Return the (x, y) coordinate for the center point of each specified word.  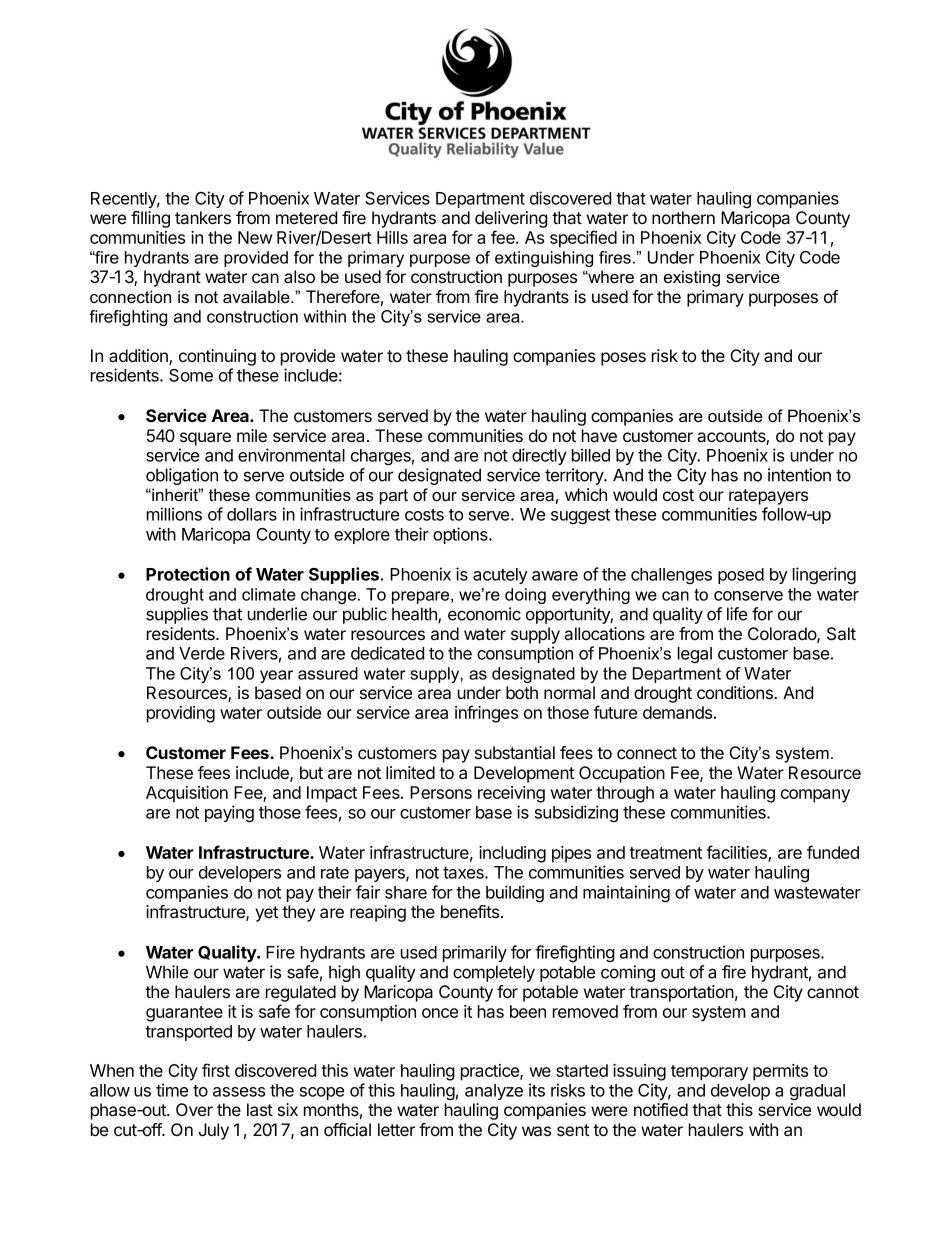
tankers (203, 217)
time (172, 1090)
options (461, 535)
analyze (494, 1092)
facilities (737, 853)
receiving (511, 794)
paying (229, 814)
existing (692, 278)
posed (741, 576)
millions (174, 514)
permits (780, 1072)
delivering (511, 219)
